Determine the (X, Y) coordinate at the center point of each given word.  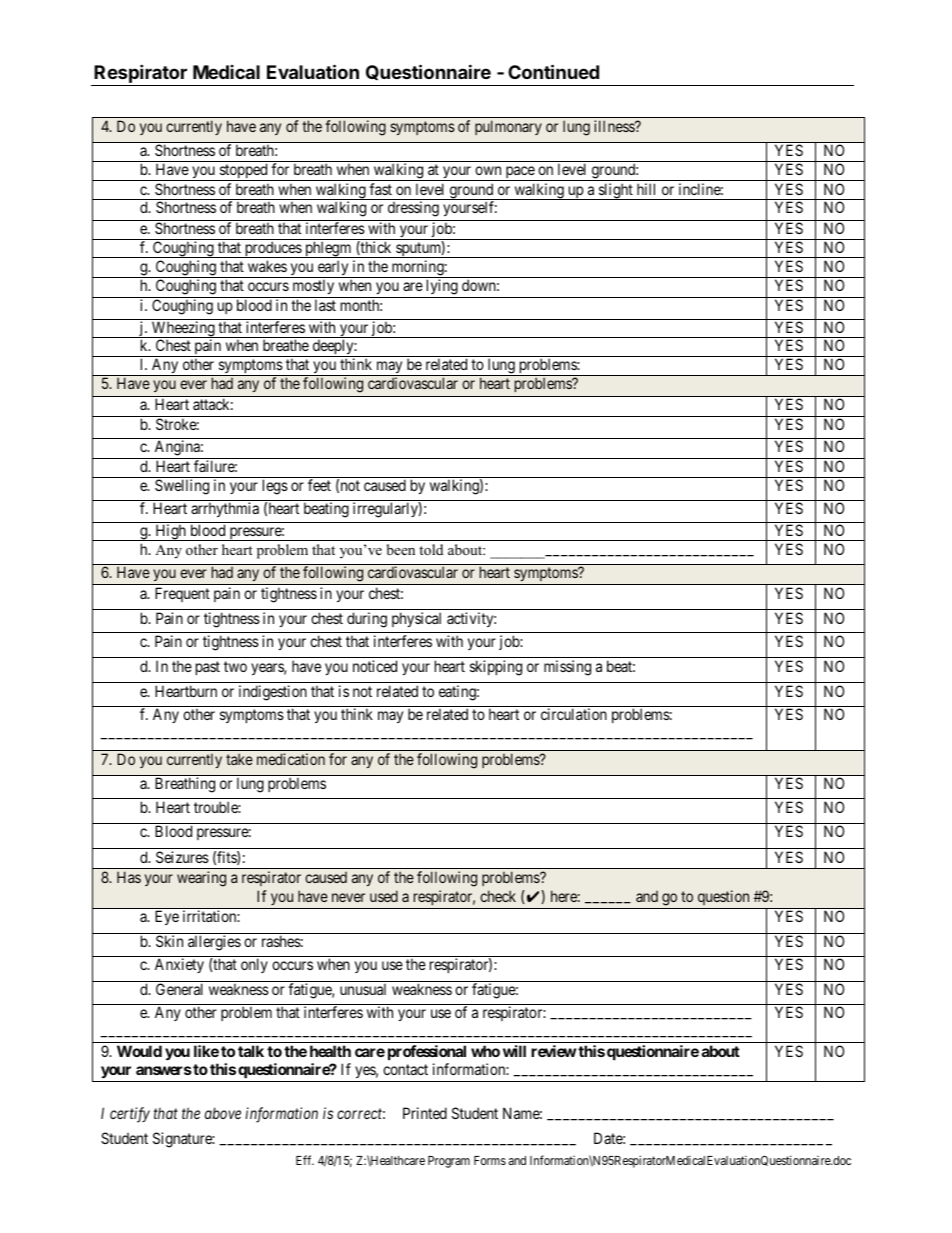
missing (567, 668)
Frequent (182, 594)
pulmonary (508, 127)
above (223, 1113)
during (367, 620)
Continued (553, 71)
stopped (243, 172)
